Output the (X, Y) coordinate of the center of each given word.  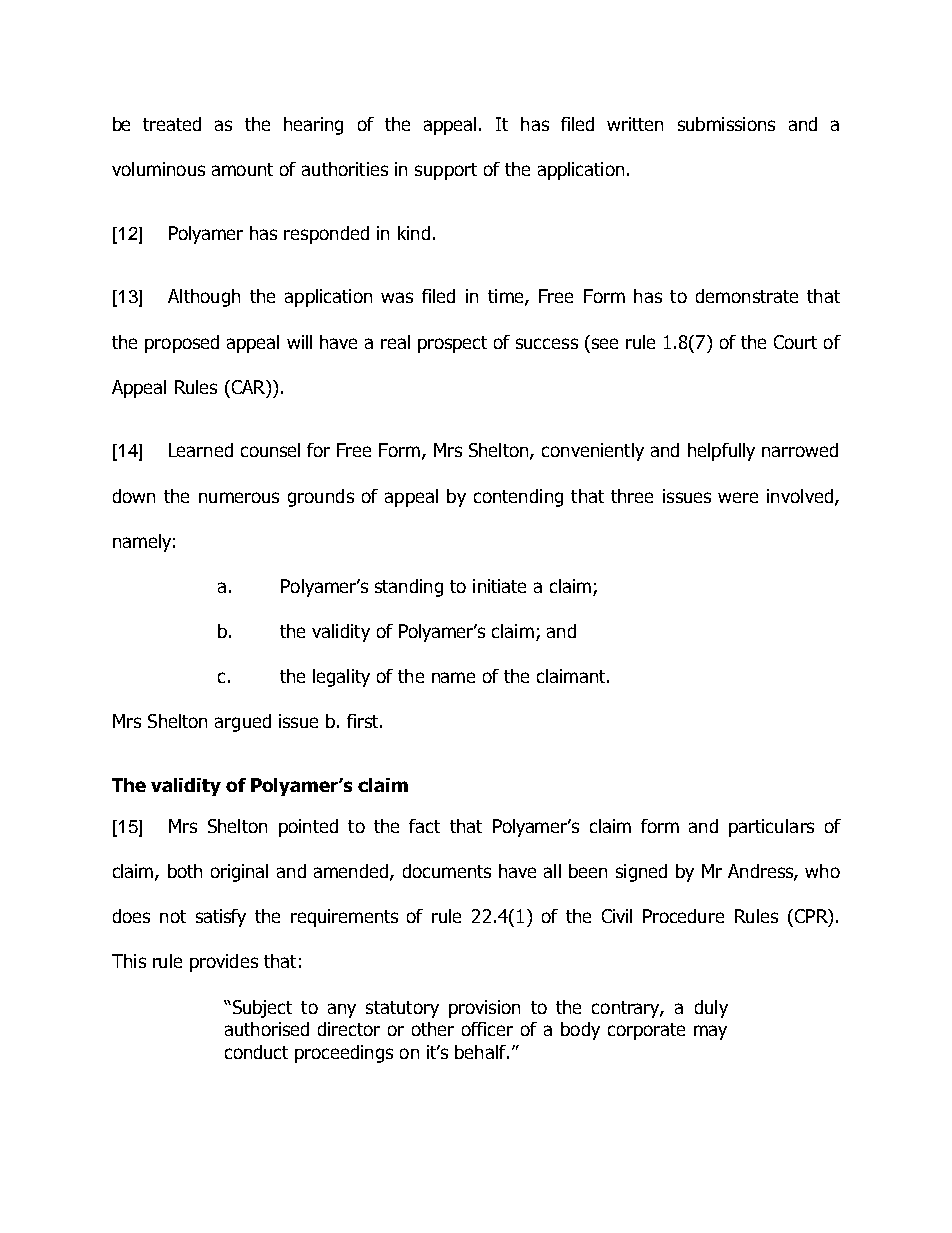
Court (795, 342)
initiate (499, 586)
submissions (726, 124)
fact (424, 826)
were (738, 497)
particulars (771, 828)
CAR (248, 387)
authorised (267, 1029)
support (446, 171)
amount (242, 169)
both (185, 871)
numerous (239, 497)
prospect (452, 344)
